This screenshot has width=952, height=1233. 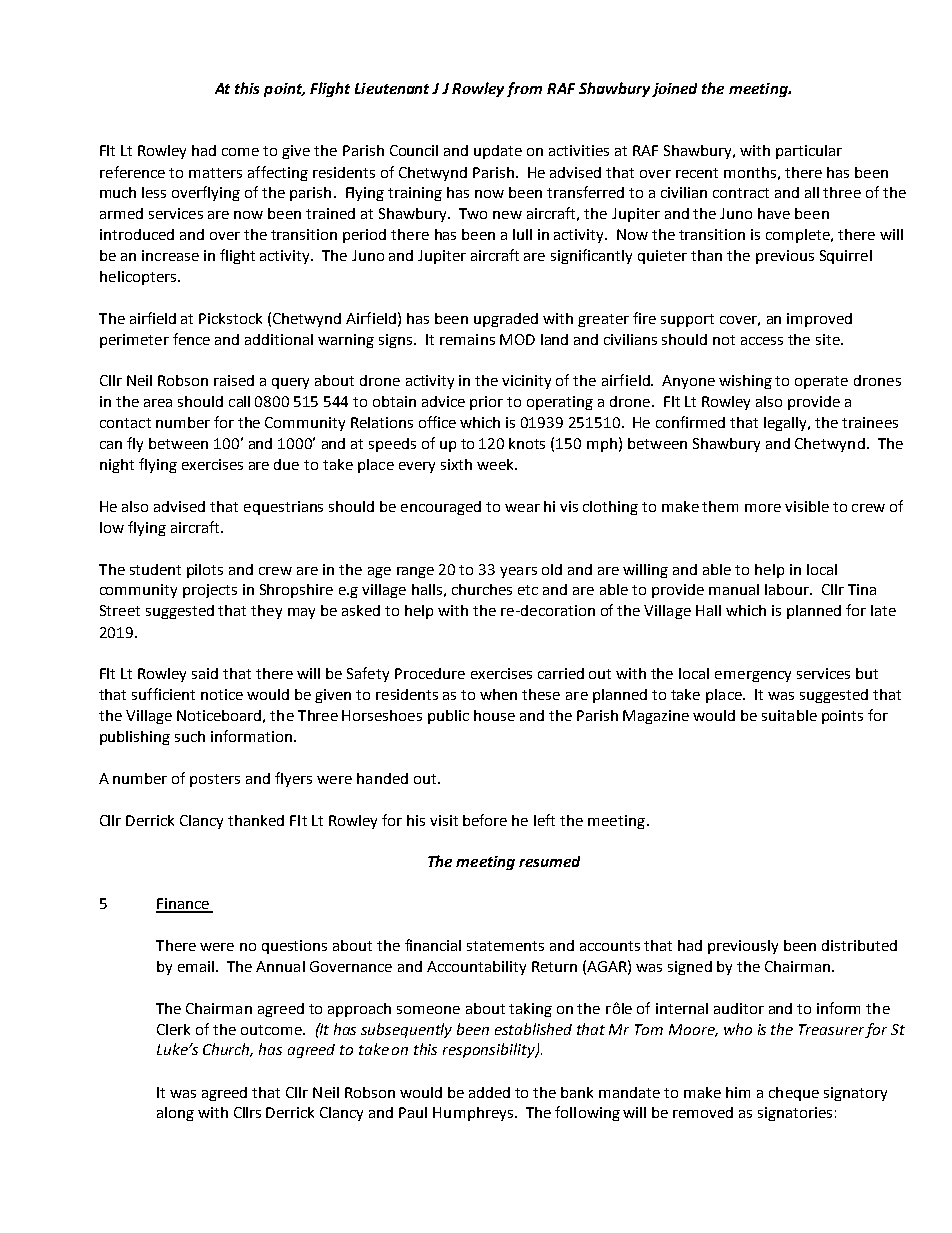 I want to click on added, so click(x=489, y=1092).
